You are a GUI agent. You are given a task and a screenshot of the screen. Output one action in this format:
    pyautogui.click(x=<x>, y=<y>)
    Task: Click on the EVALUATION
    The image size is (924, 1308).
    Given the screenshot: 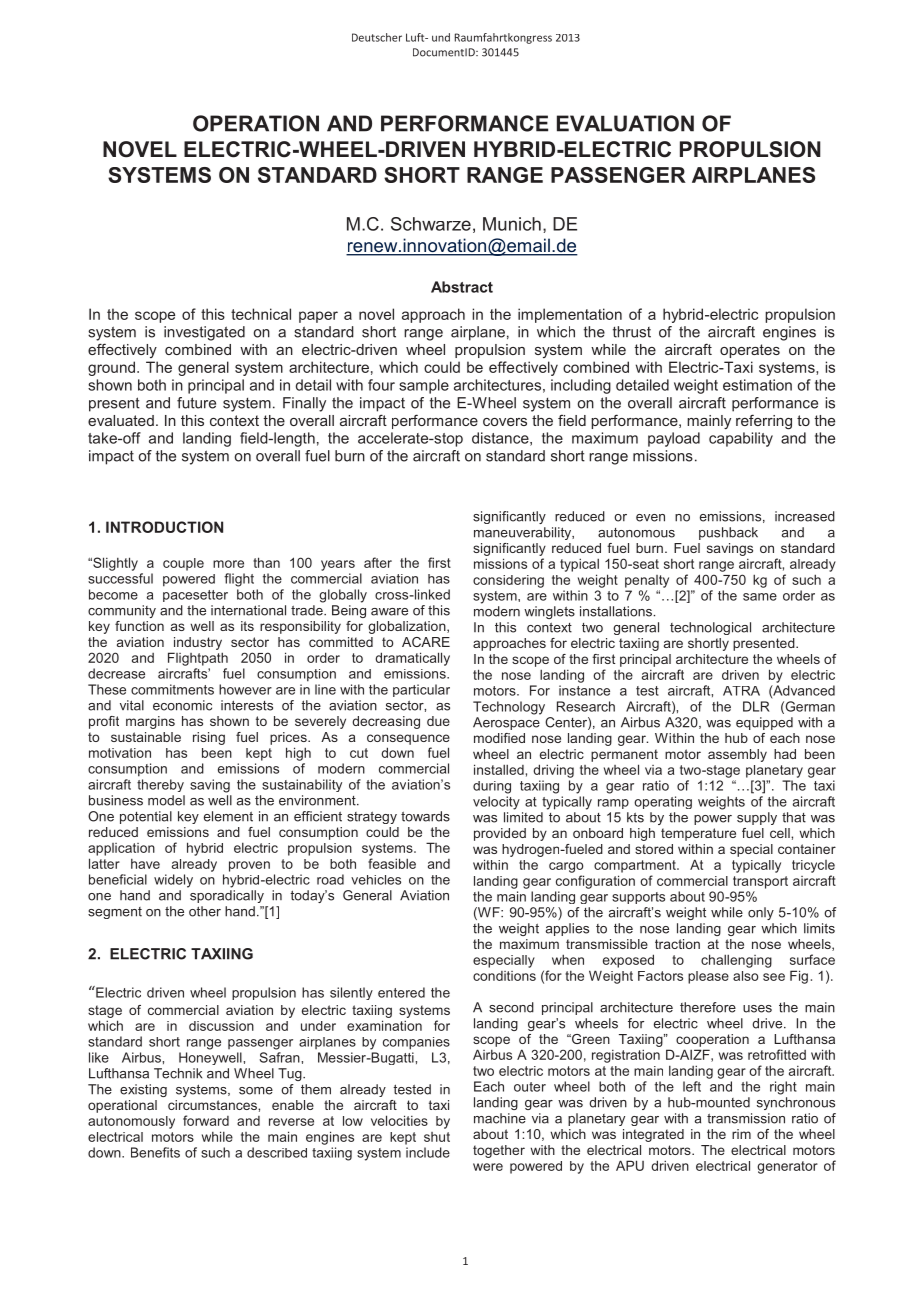 What is the action you would take?
    pyautogui.click(x=625, y=123)
